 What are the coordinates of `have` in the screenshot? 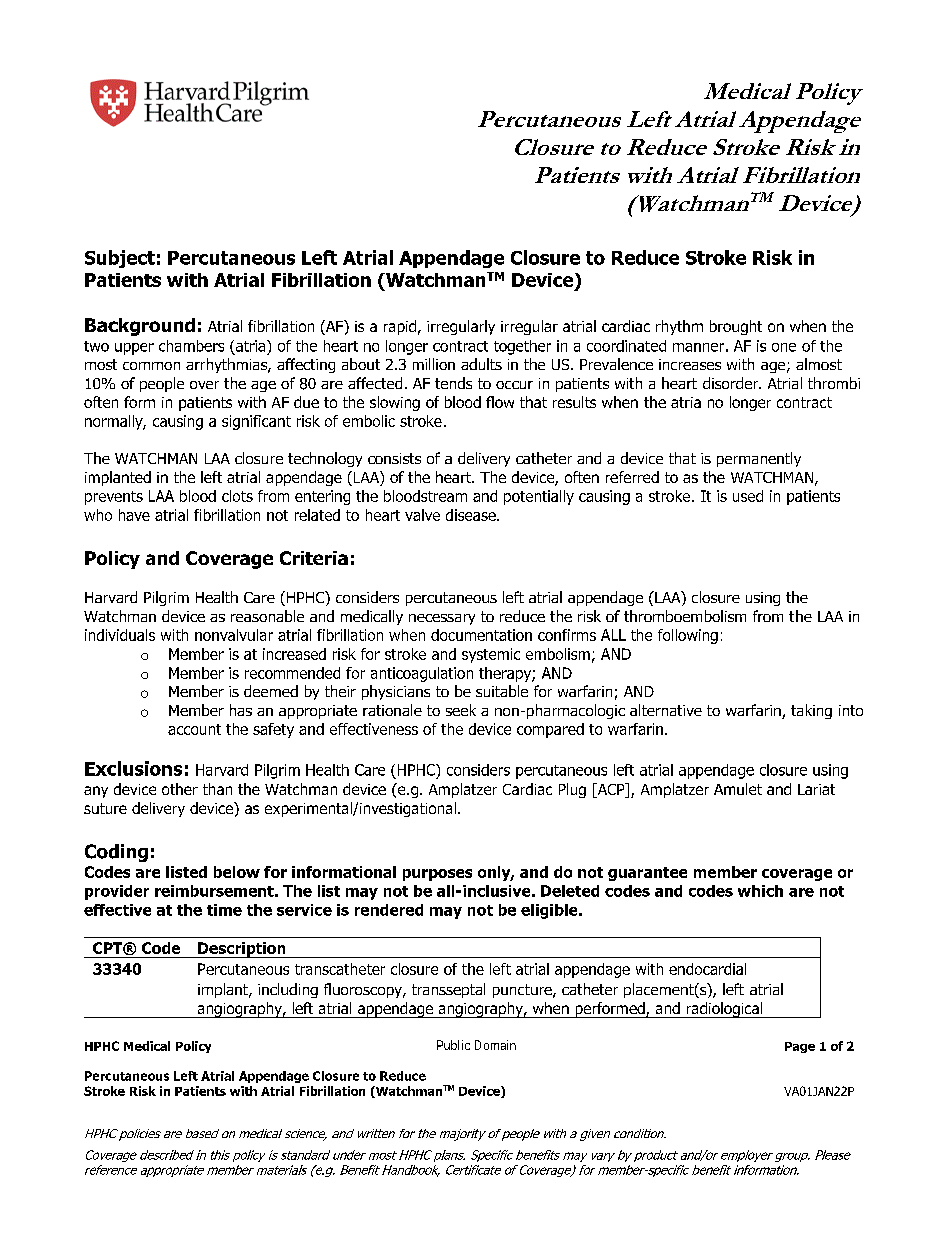 It's located at (134, 515).
